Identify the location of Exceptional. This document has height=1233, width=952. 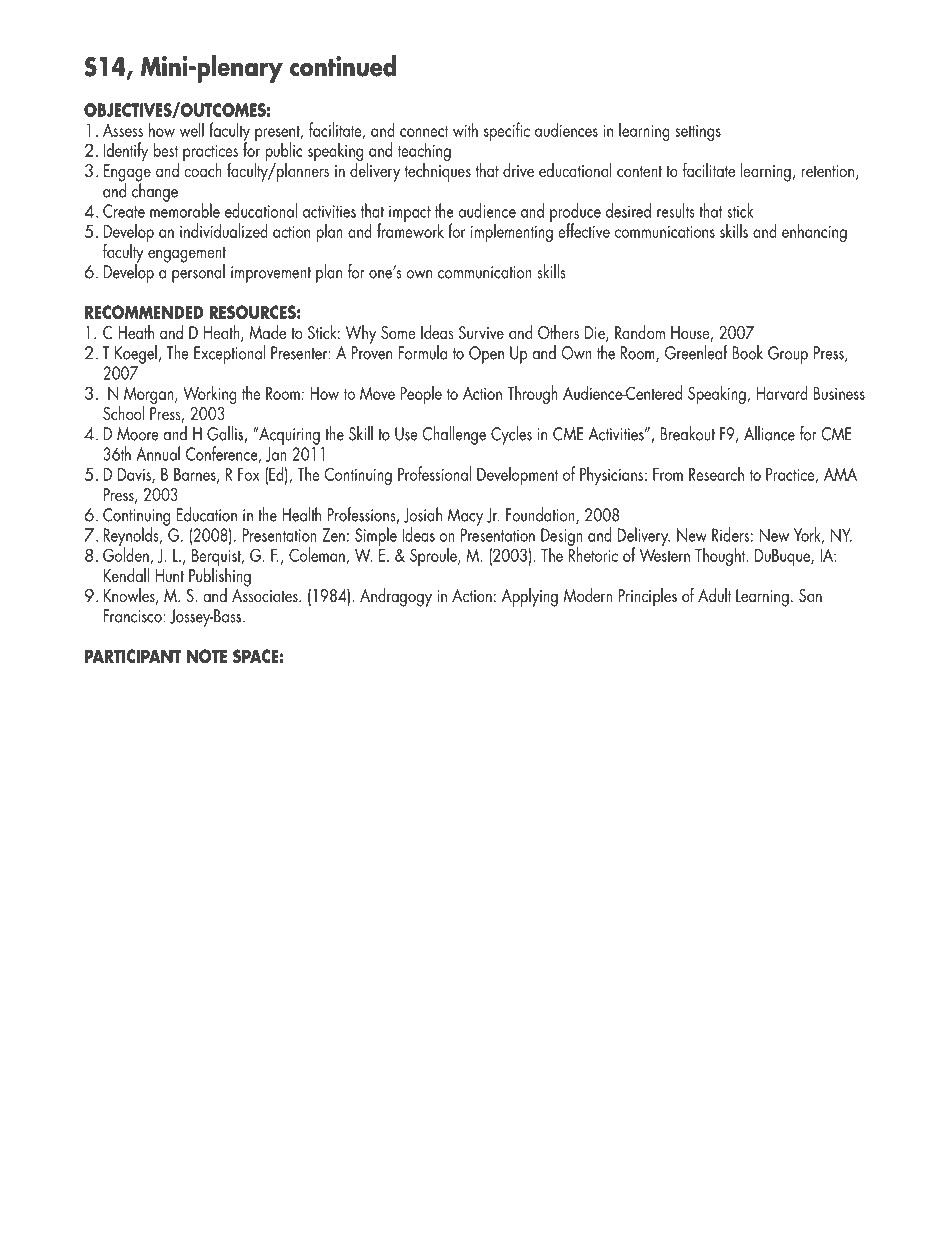
(229, 354).
